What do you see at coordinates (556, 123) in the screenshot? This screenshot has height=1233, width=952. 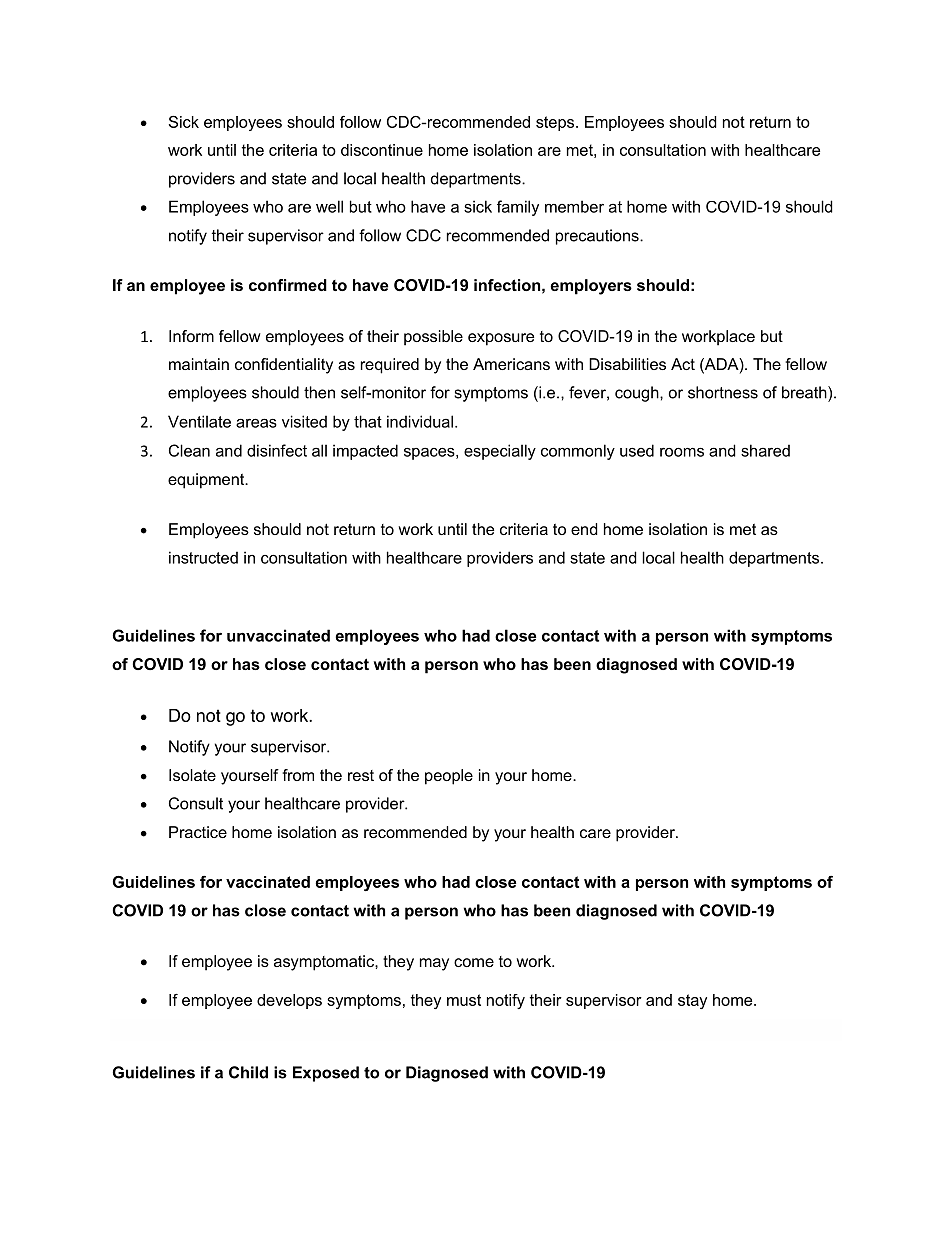 I see `steps` at bounding box center [556, 123].
